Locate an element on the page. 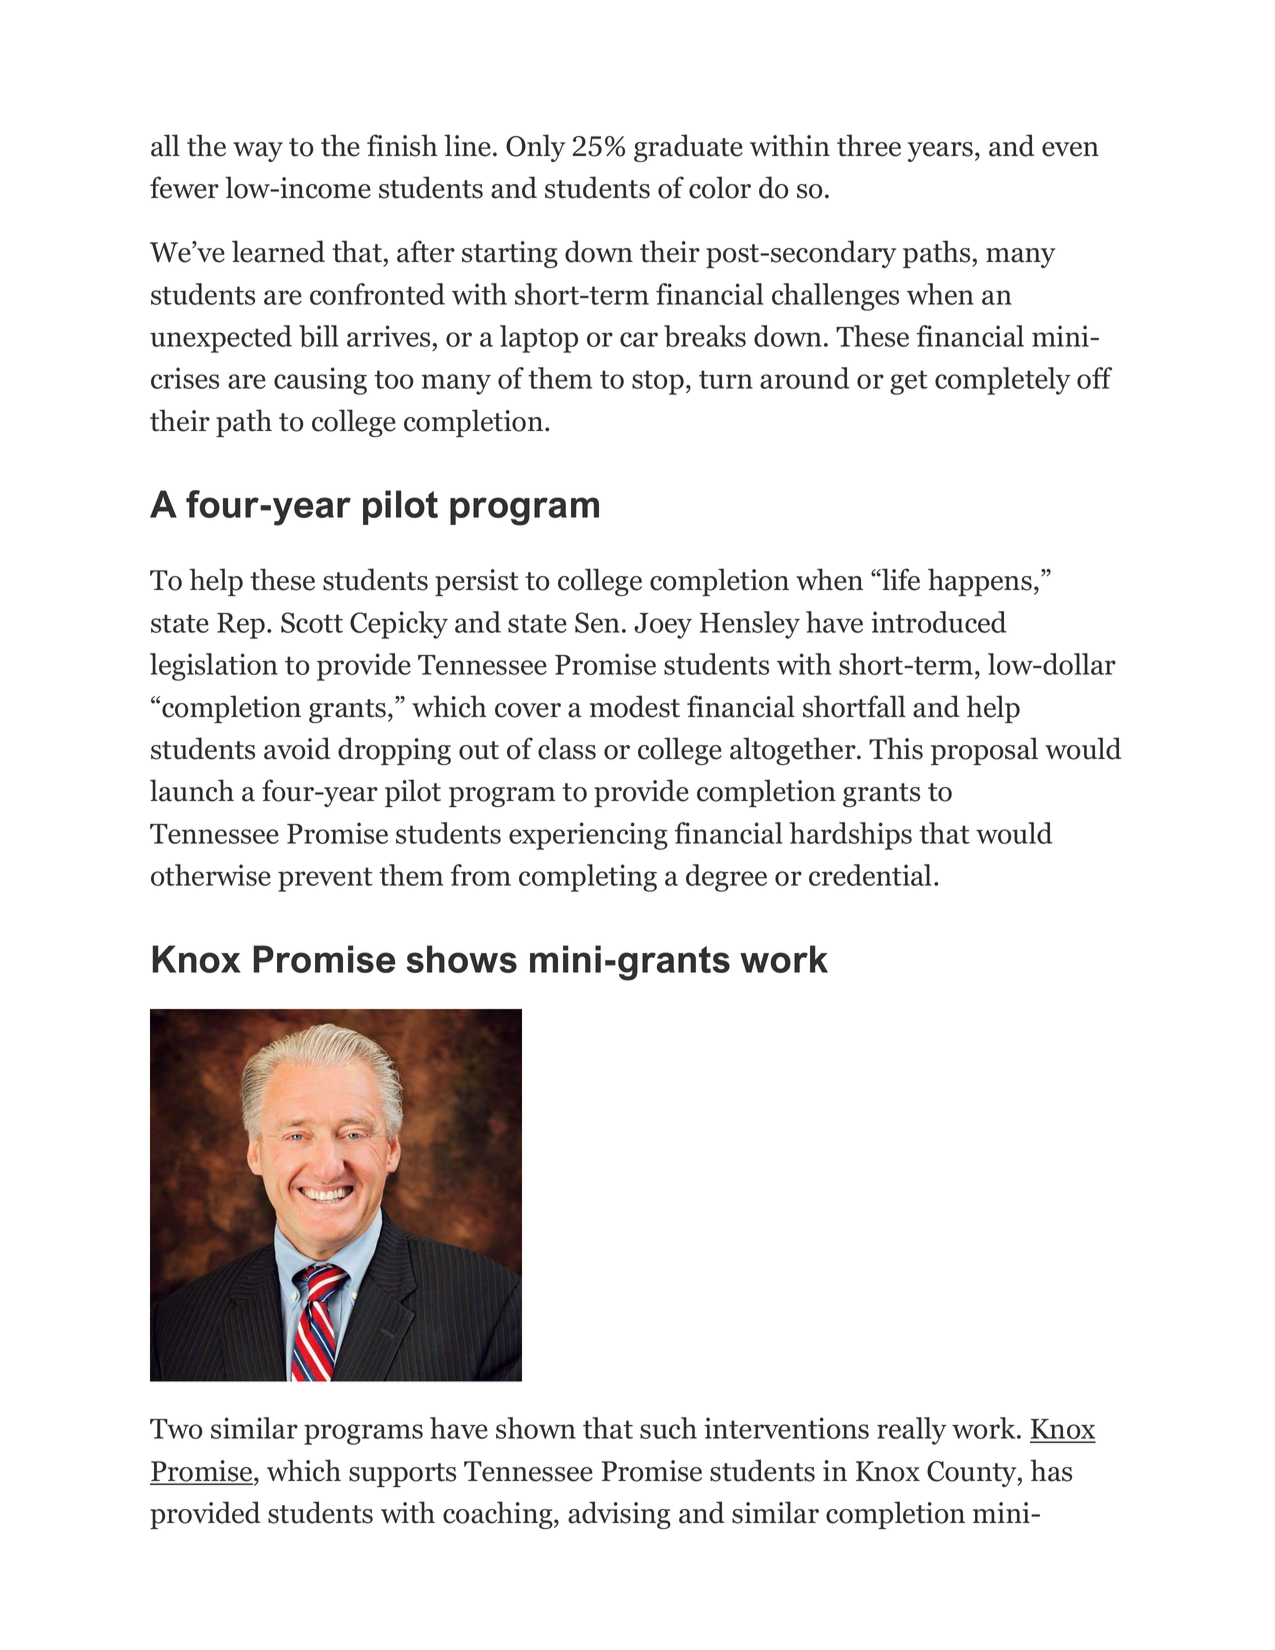  Scott is located at coordinates (312, 622).
